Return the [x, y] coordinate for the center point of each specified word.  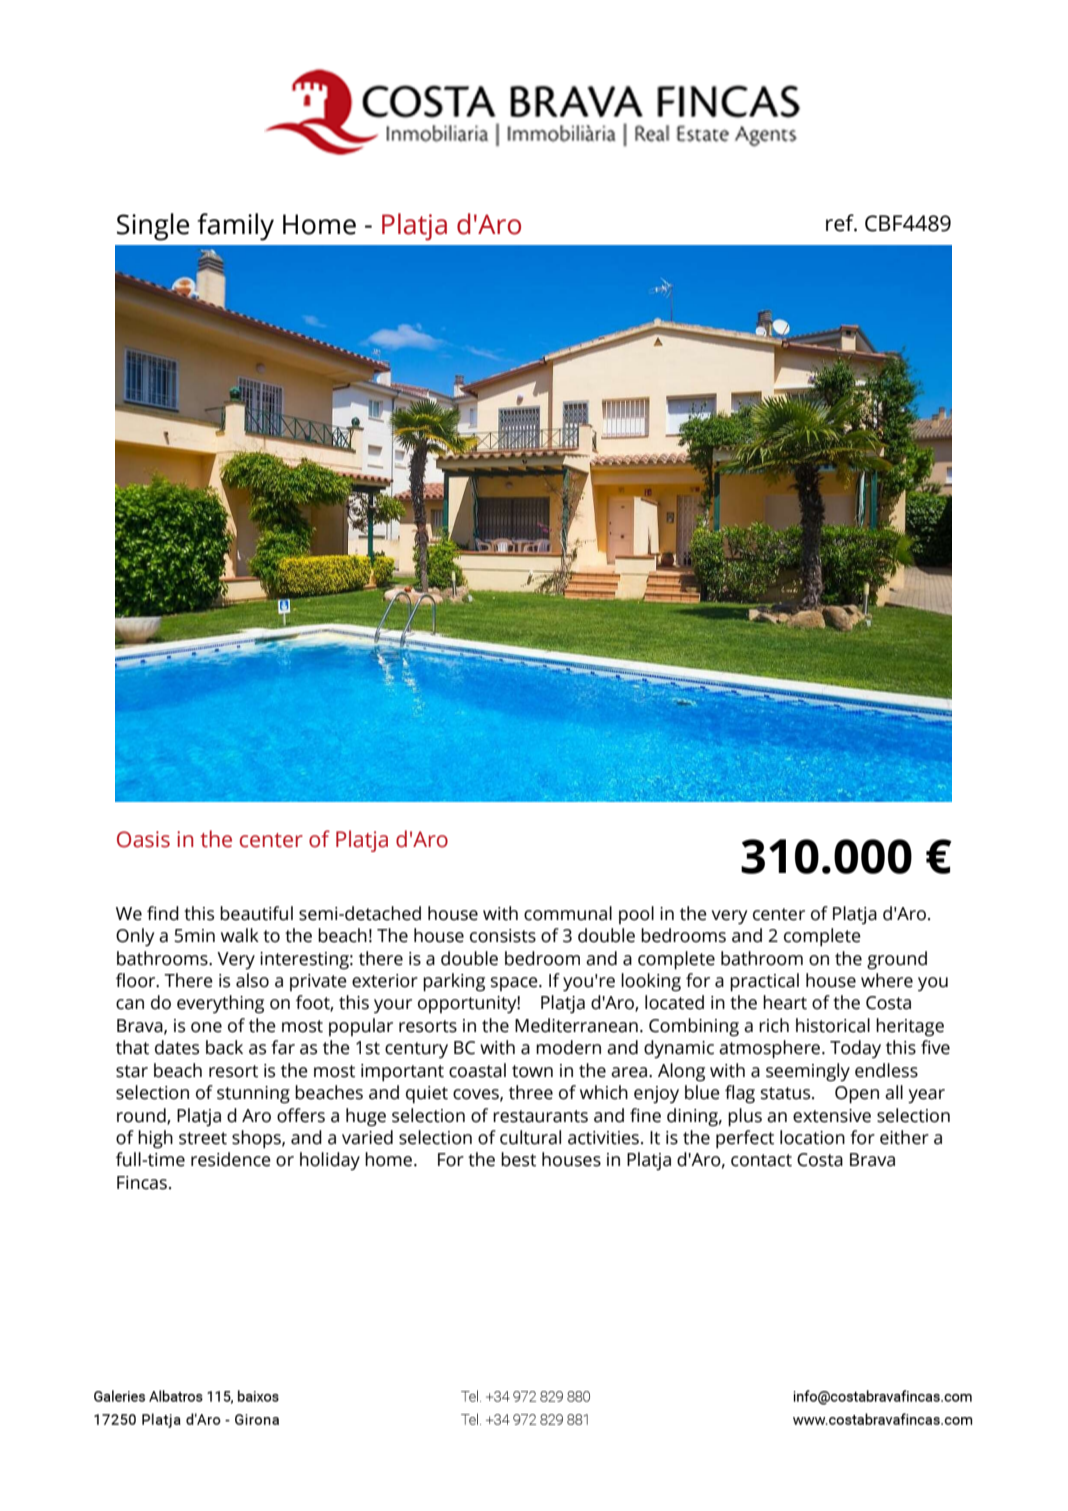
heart [785, 1002]
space [515, 984]
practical [764, 982]
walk [240, 935]
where [887, 980]
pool [636, 915]
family [235, 227]
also [252, 980]
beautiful [256, 913]
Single [153, 227]
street [203, 1138]
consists [503, 936]
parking [454, 982]
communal [568, 913]
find [163, 913]
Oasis [143, 839]
